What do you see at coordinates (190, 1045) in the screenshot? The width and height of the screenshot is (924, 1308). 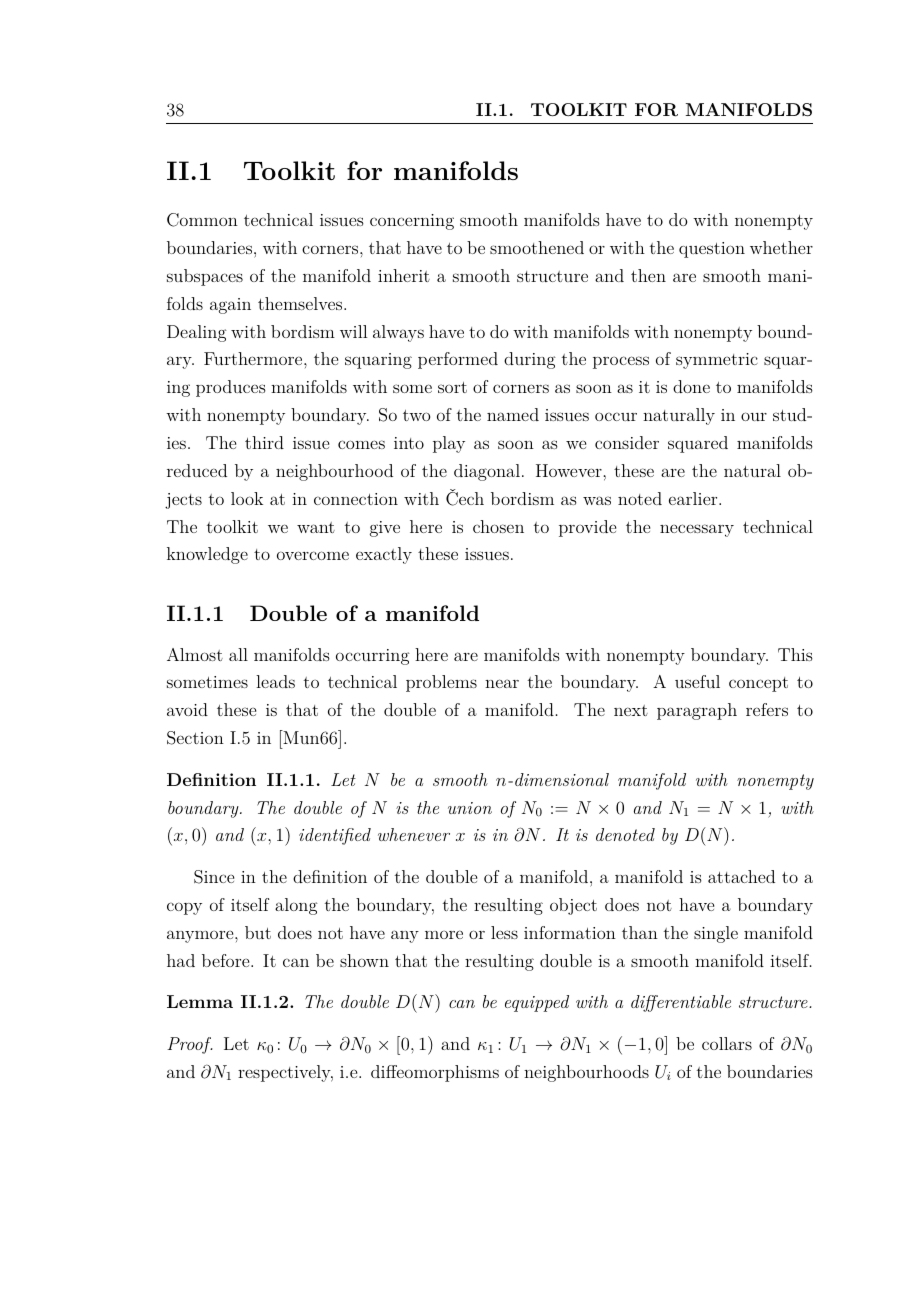 I see `Proof` at bounding box center [190, 1045].
